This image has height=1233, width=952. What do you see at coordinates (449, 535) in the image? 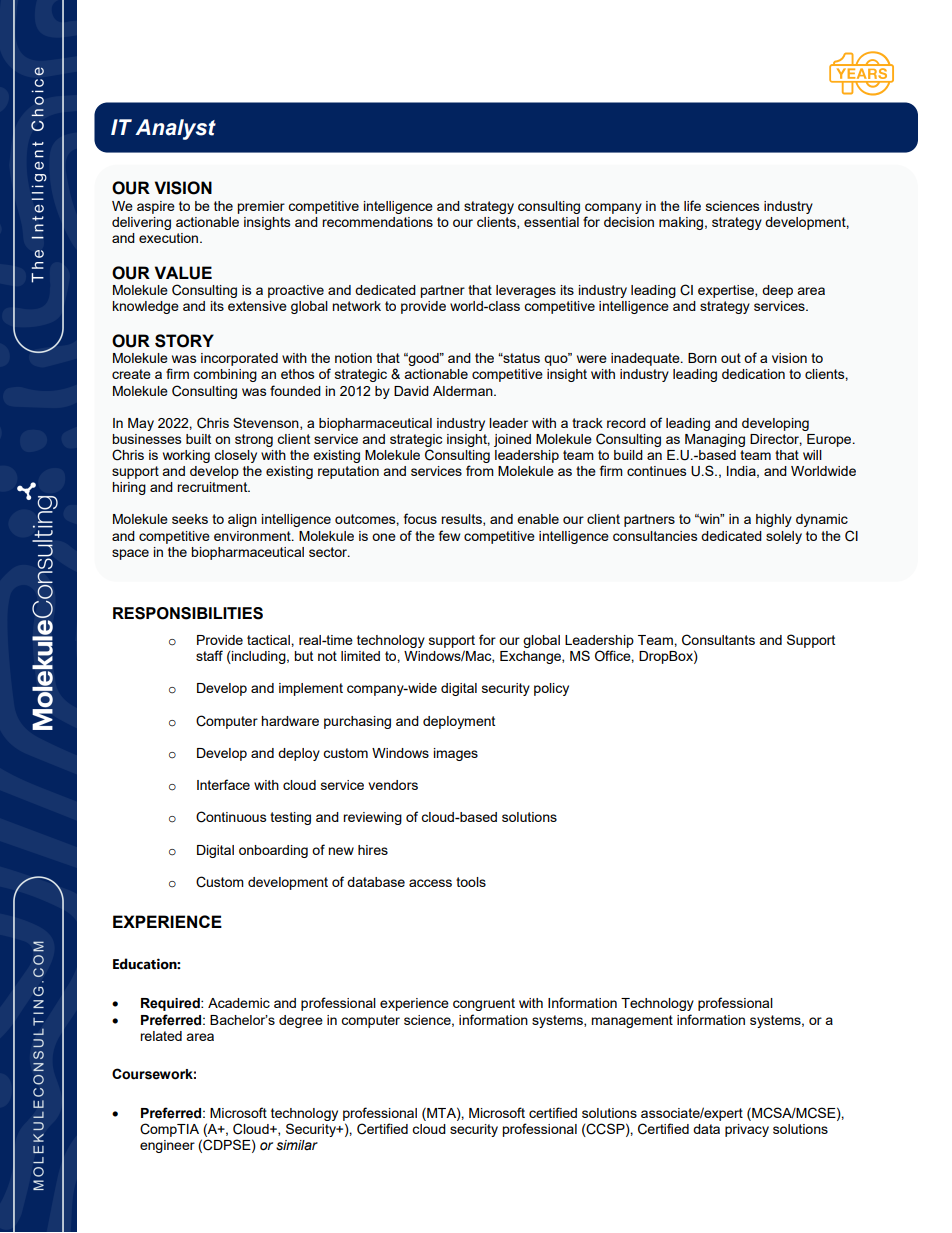
I see `few` at bounding box center [449, 535].
